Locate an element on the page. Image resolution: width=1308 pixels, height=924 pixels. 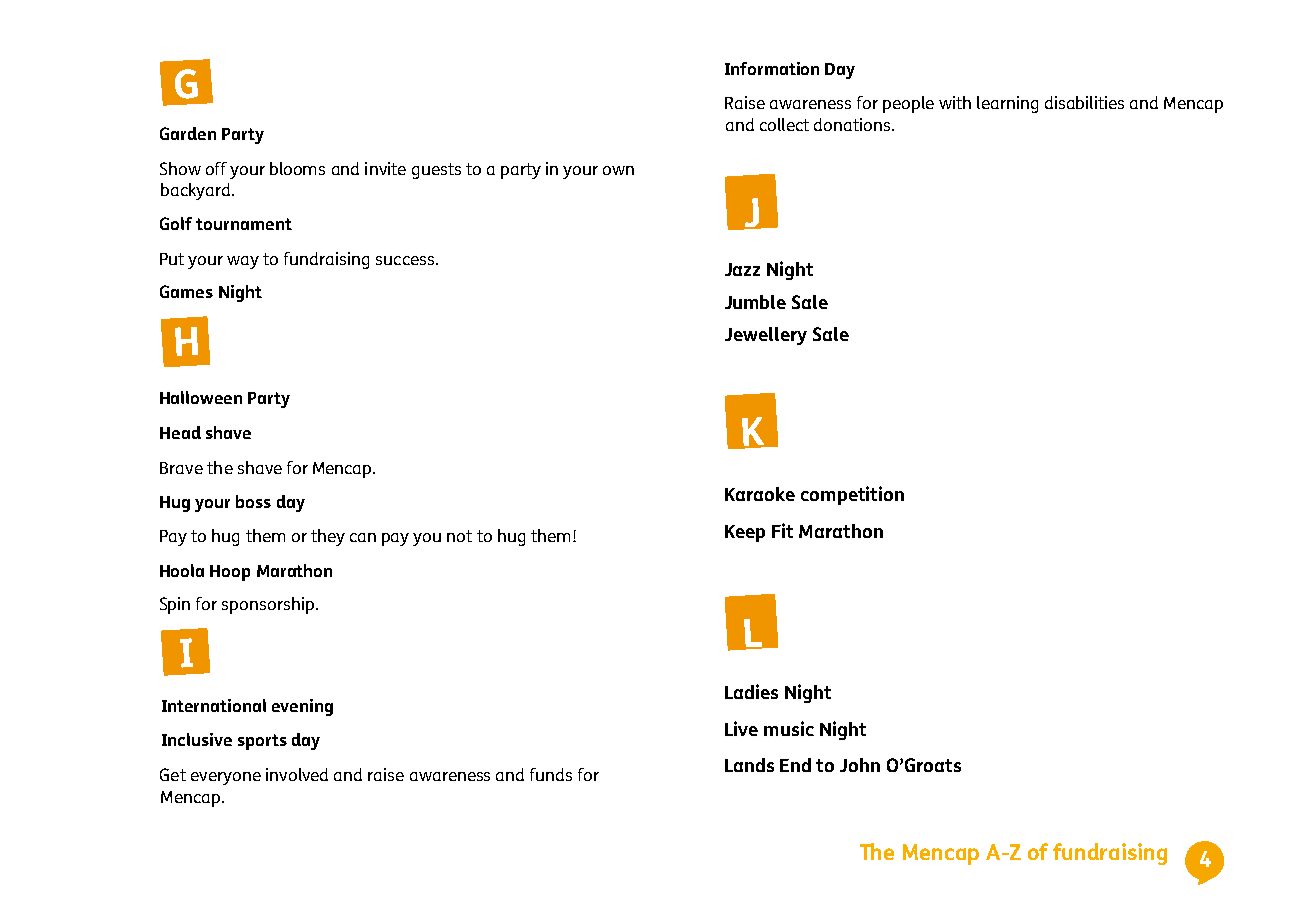
John is located at coordinates (860, 765).
